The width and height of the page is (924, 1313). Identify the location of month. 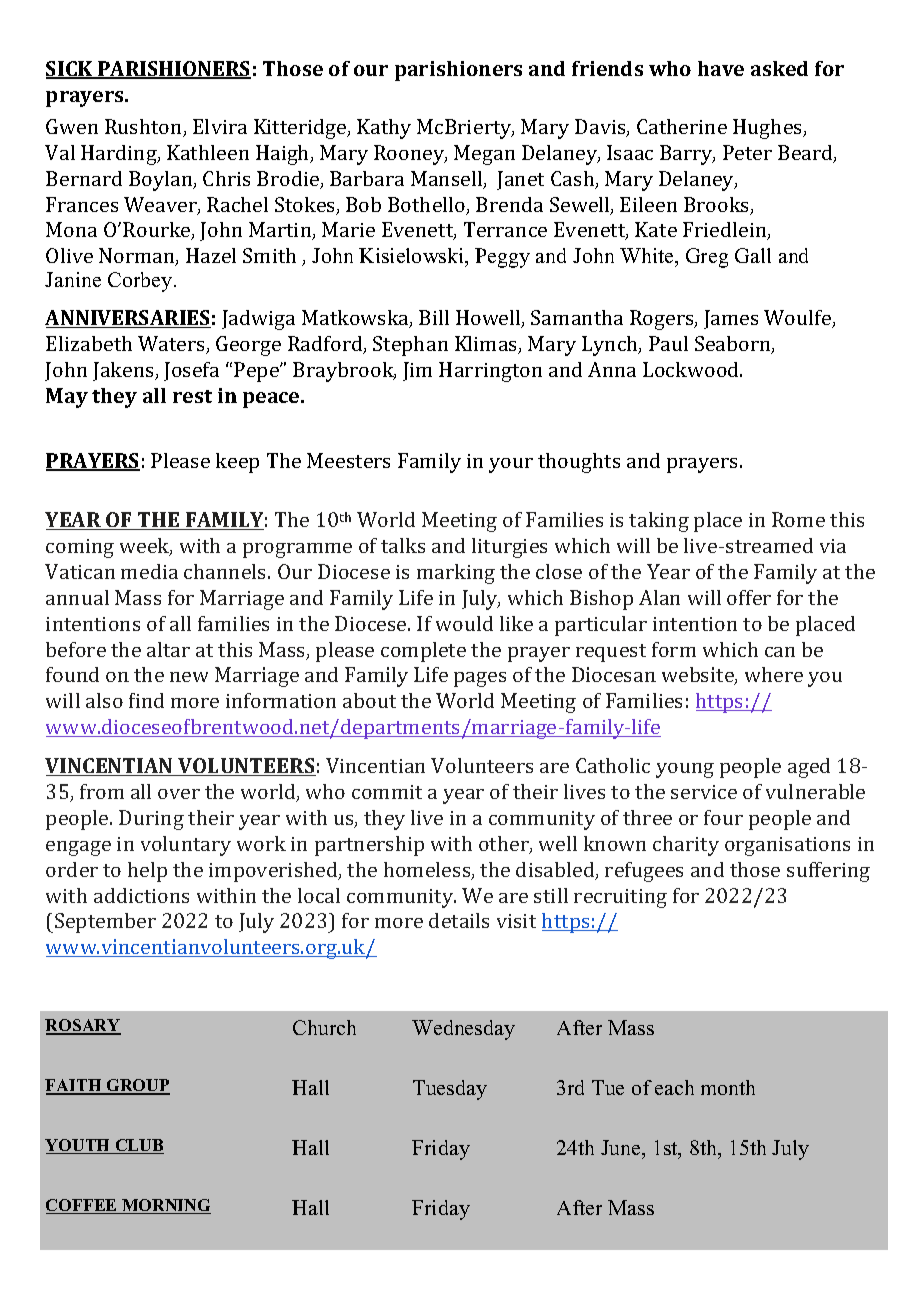
(728, 1087).
